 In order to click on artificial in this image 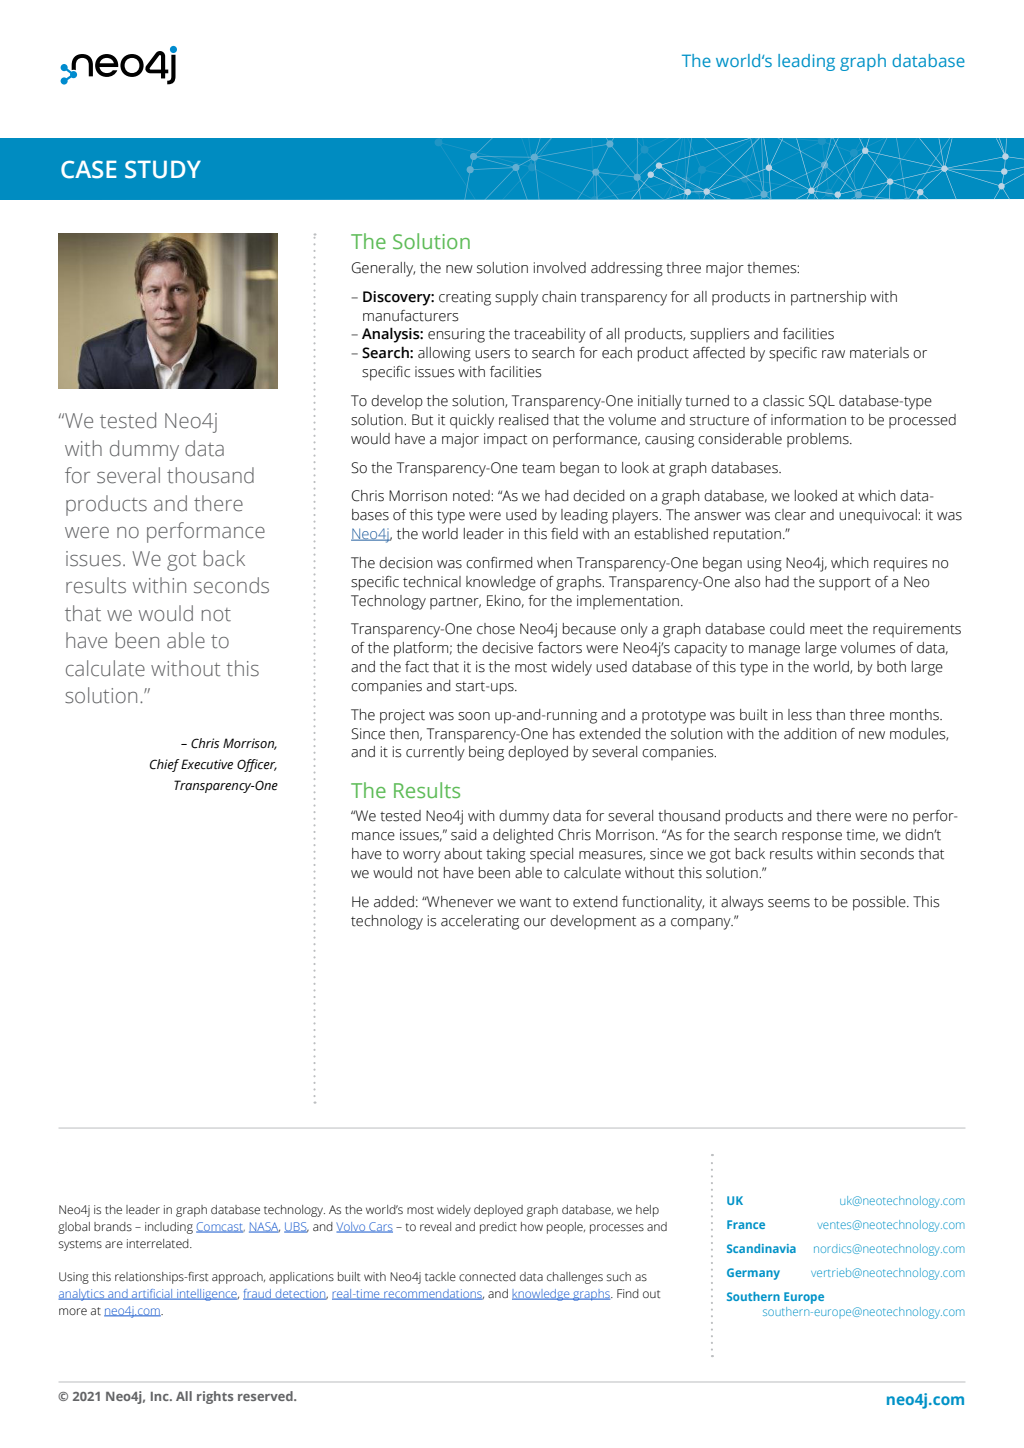, I will do `click(152, 1294)`.
